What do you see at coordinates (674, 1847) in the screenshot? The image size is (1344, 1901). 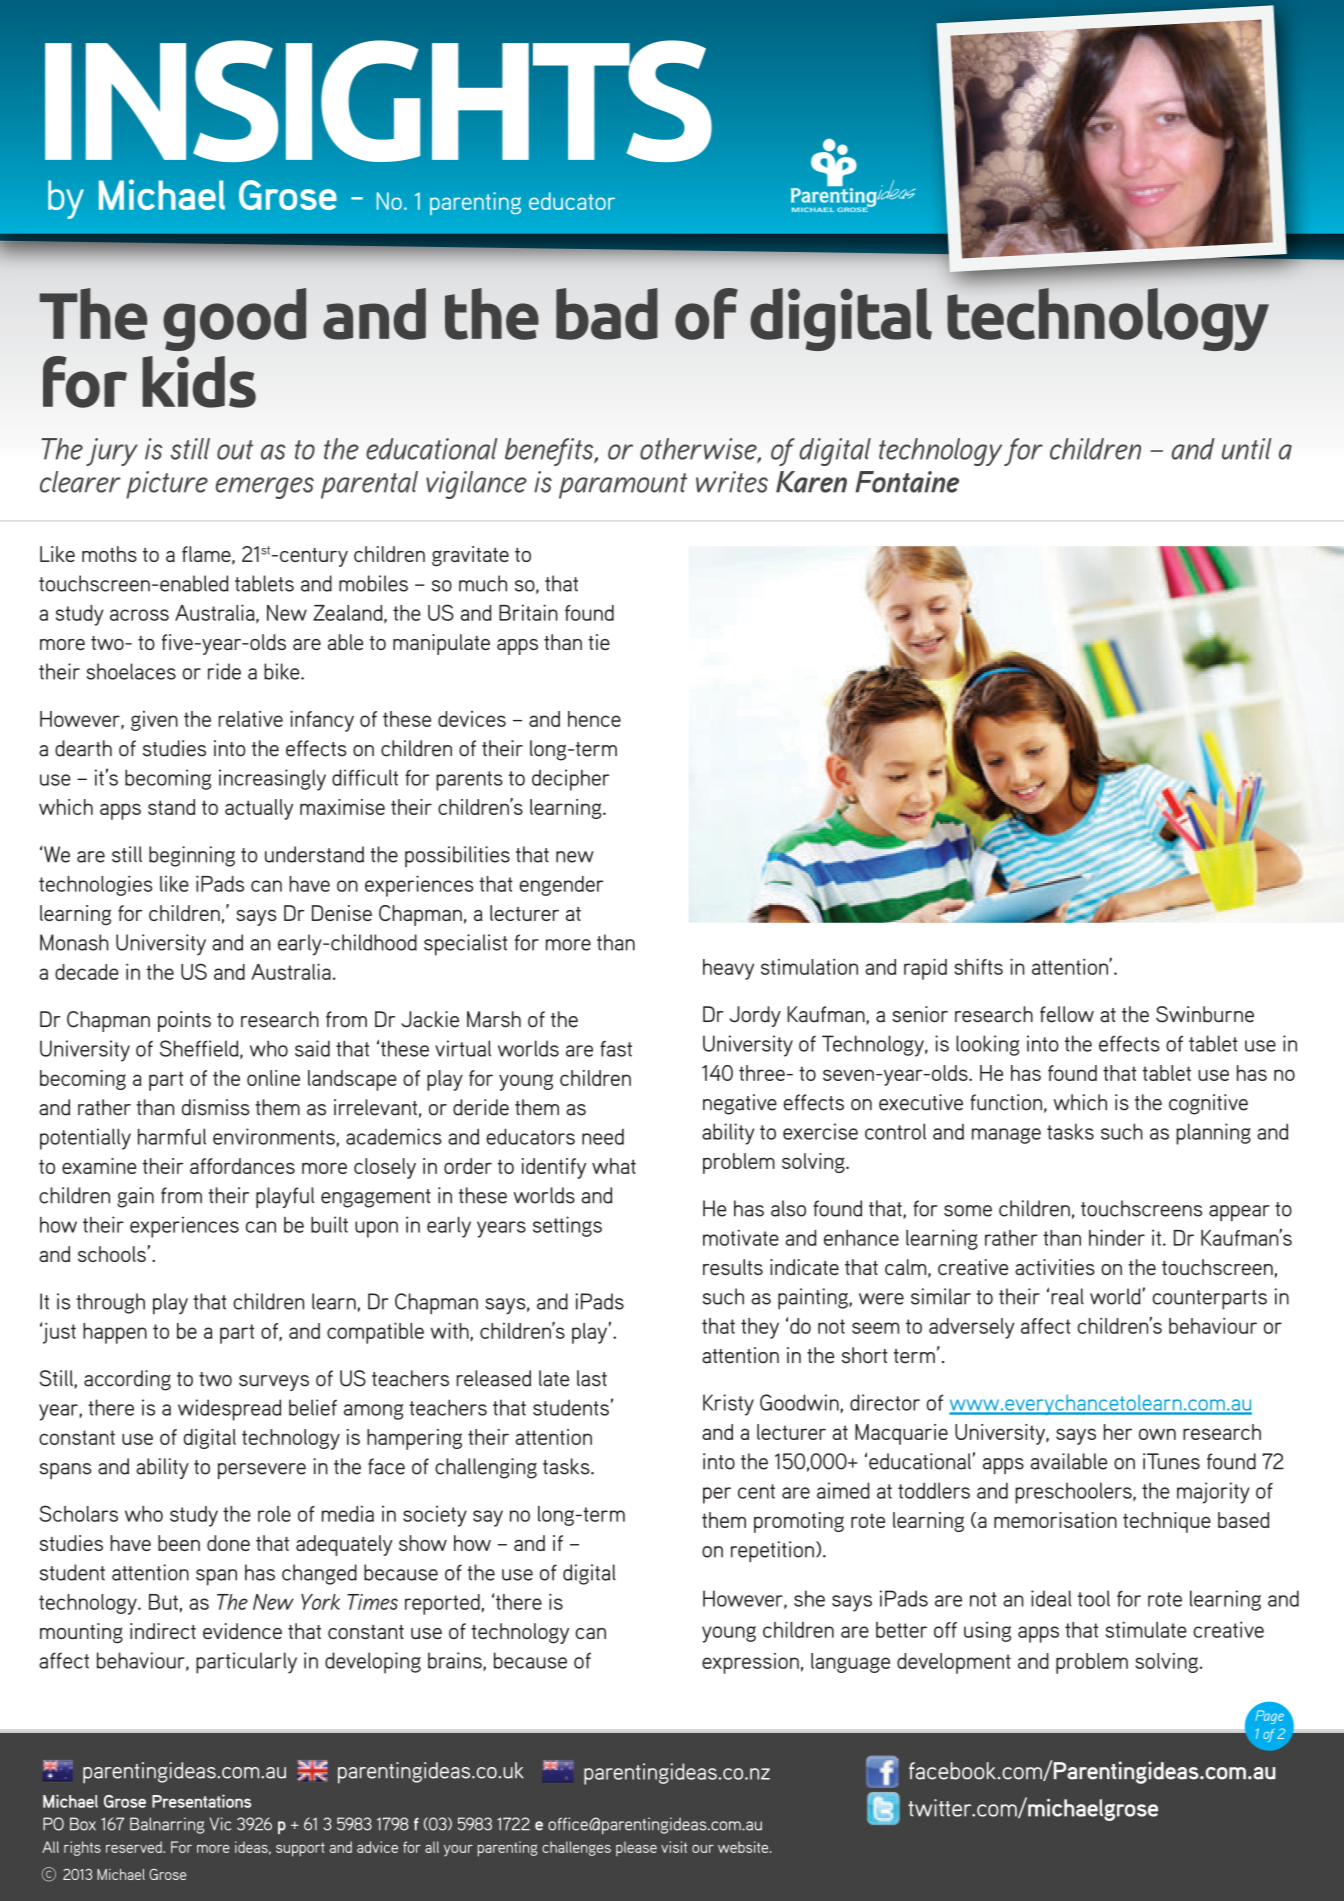 I see `visit` at bounding box center [674, 1847].
